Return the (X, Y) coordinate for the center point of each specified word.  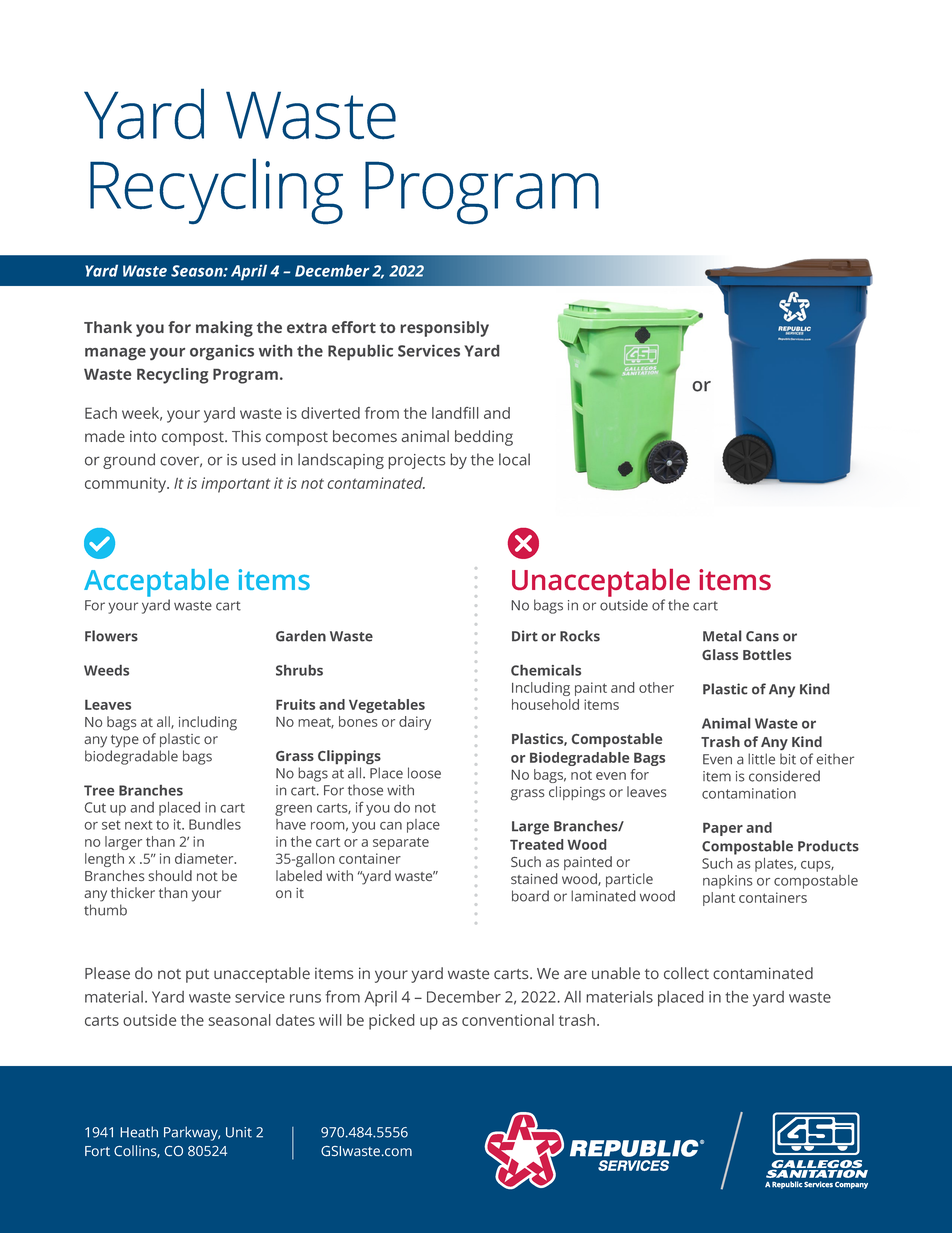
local (514, 459)
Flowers (111, 636)
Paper (723, 829)
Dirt (525, 636)
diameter (205, 858)
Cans (762, 636)
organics (222, 352)
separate (401, 843)
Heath (139, 1132)
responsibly (445, 329)
